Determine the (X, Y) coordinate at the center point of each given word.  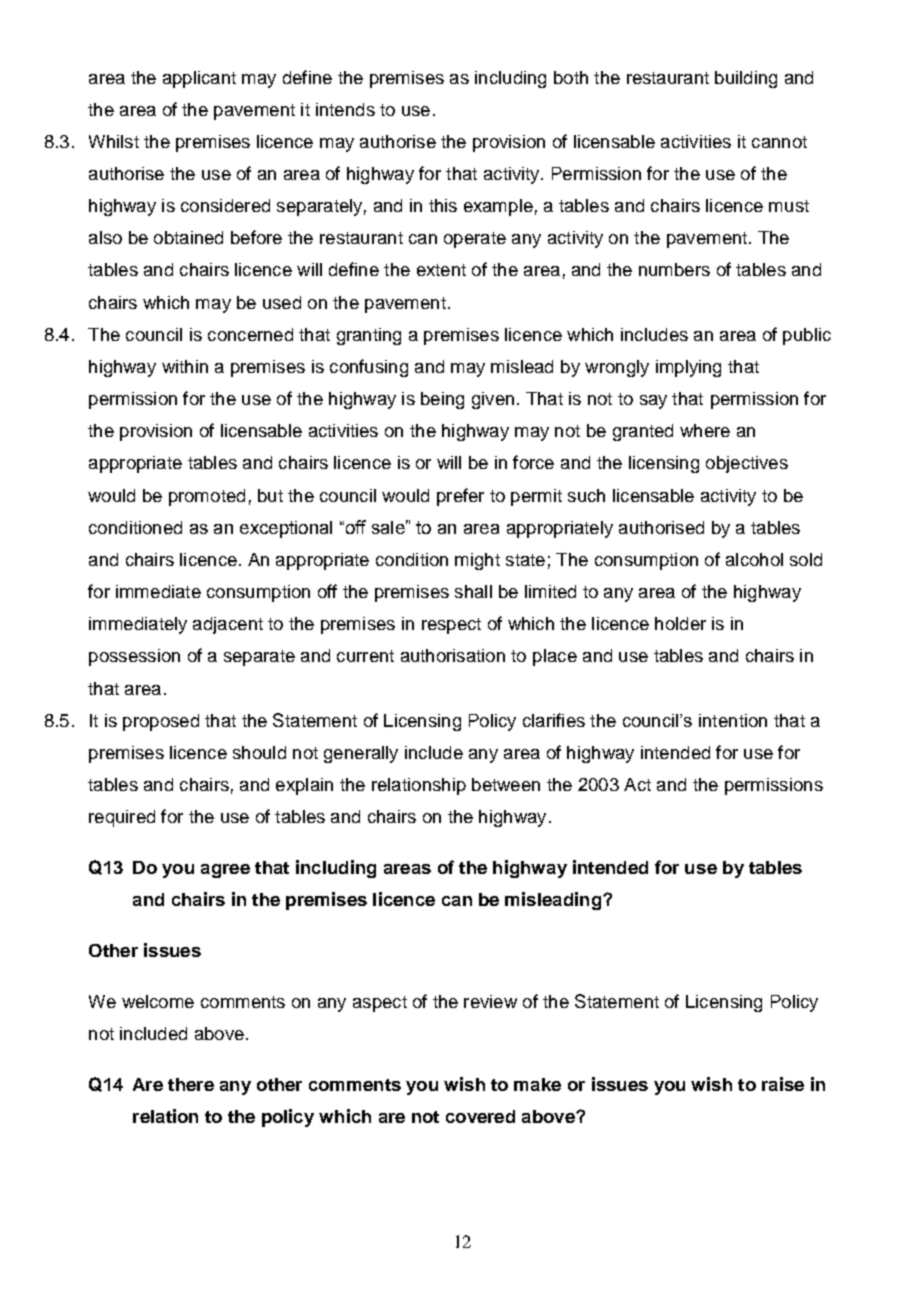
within (185, 366)
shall (473, 591)
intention (733, 720)
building (746, 79)
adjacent (228, 625)
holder (680, 623)
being (442, 400)
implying (688, 368)
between (506, 784)
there (191, 1084)
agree (225, 871)
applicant (199, 79)
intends (345, 109)
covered (480, 1116)
